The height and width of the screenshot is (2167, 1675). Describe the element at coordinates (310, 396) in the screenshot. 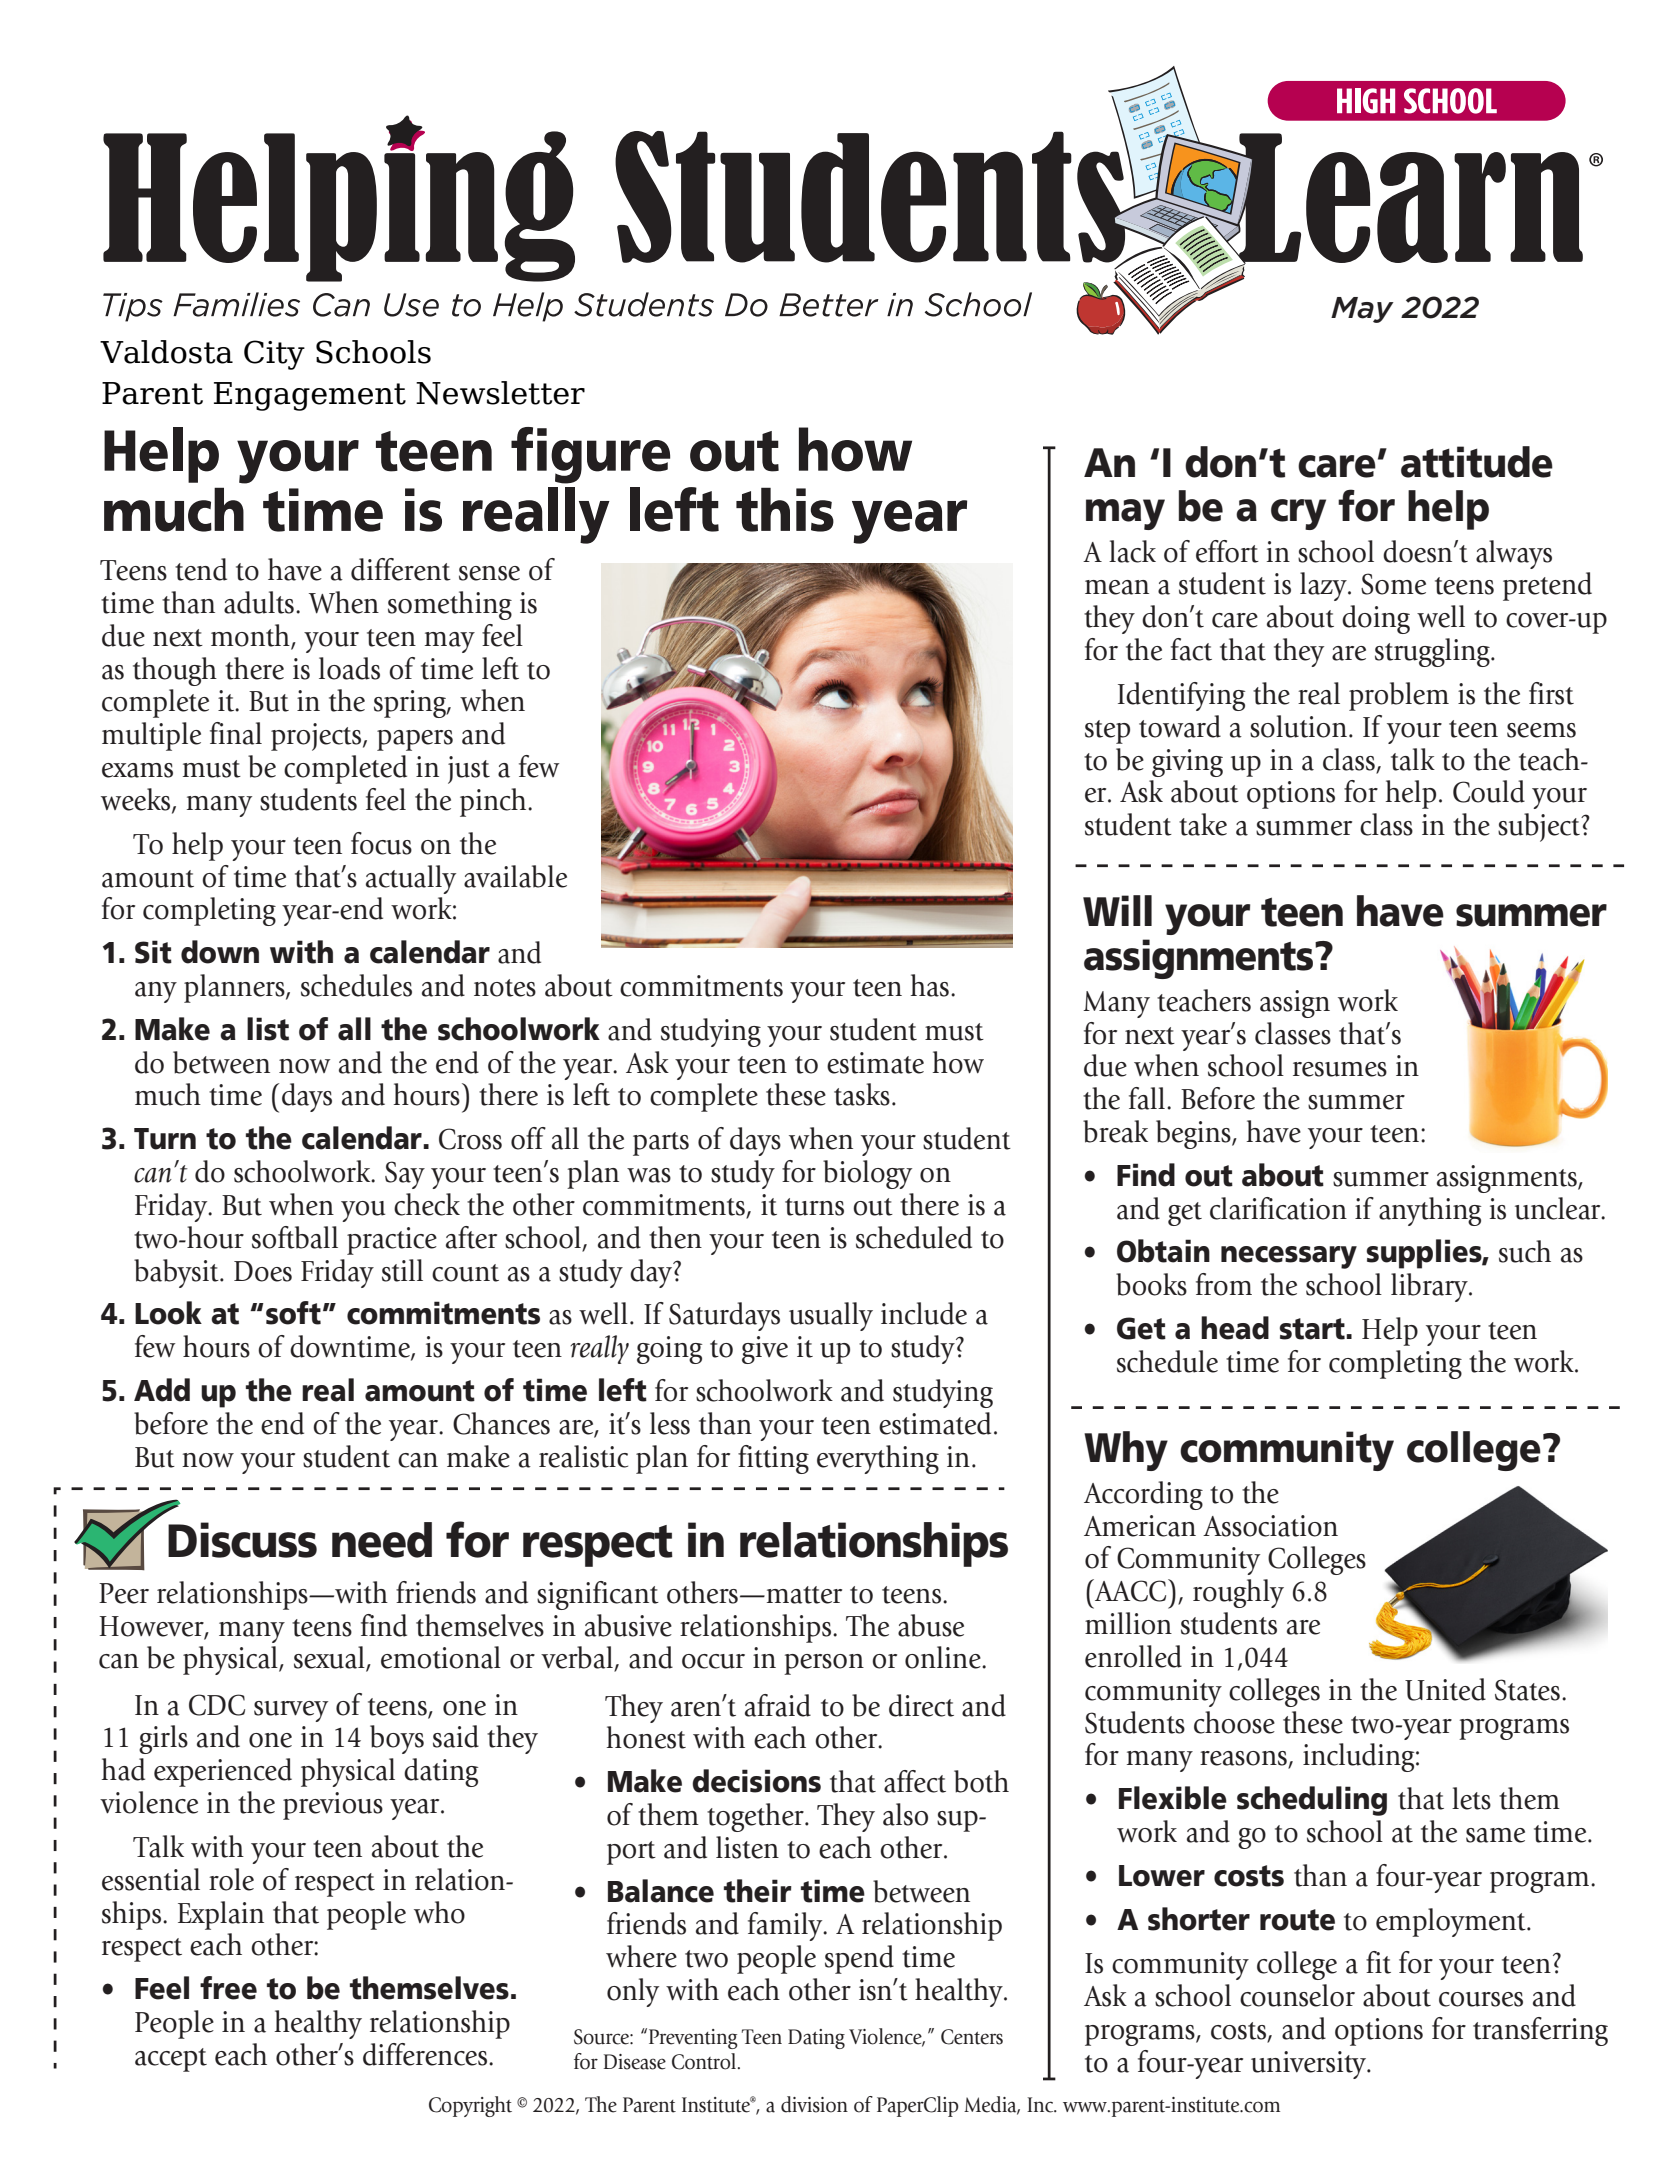

I see `Engagement` at that location.
